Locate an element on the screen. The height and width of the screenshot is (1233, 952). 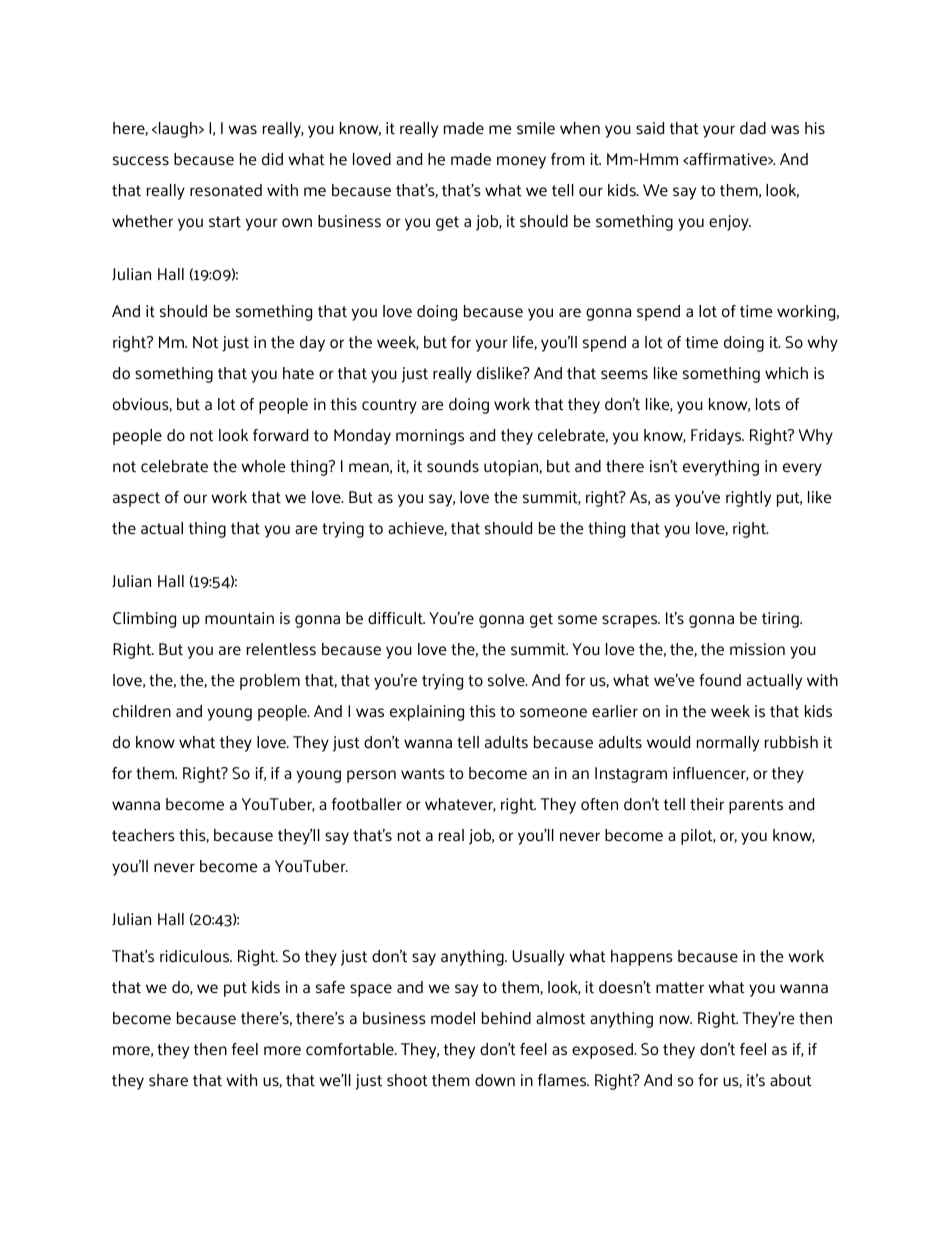
tiring is located at coordinates (781, 620).
